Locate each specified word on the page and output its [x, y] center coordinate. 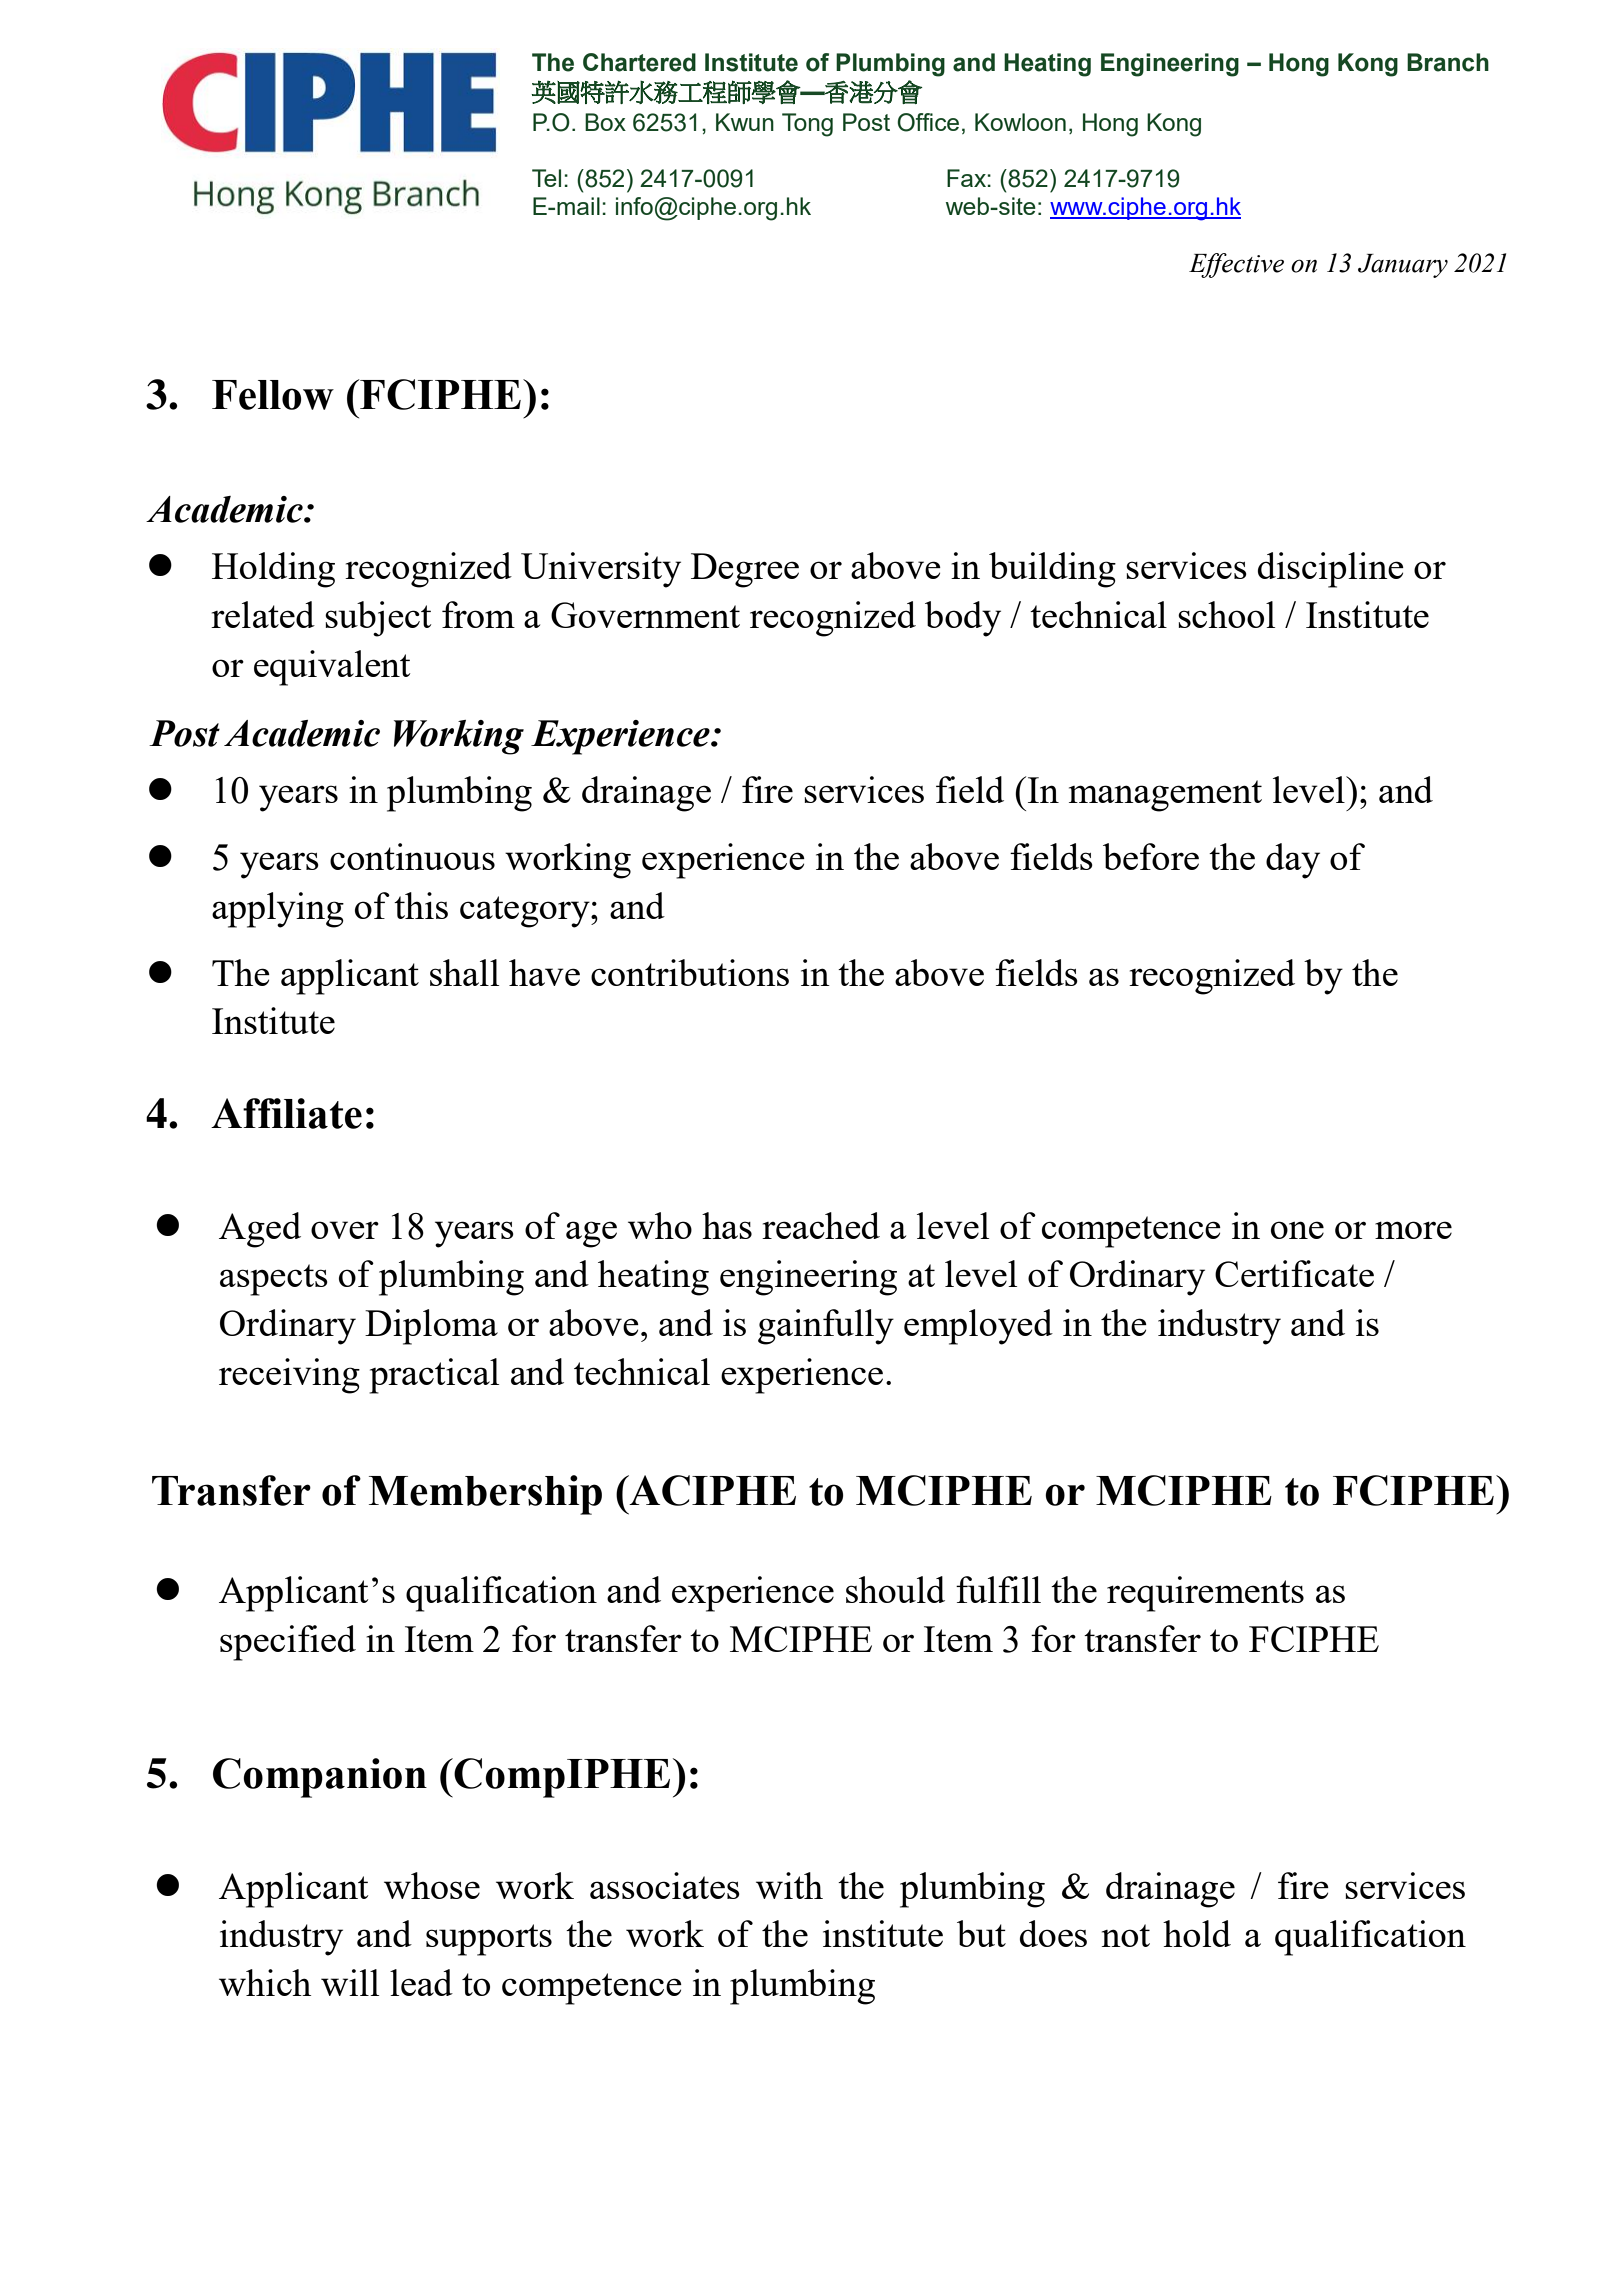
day [1293, 861]
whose [432, 1885]
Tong [807, 125]
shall [464, 972]
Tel [546, 178]
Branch [1448, 62]
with [789, 1885]
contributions [690, 972]
